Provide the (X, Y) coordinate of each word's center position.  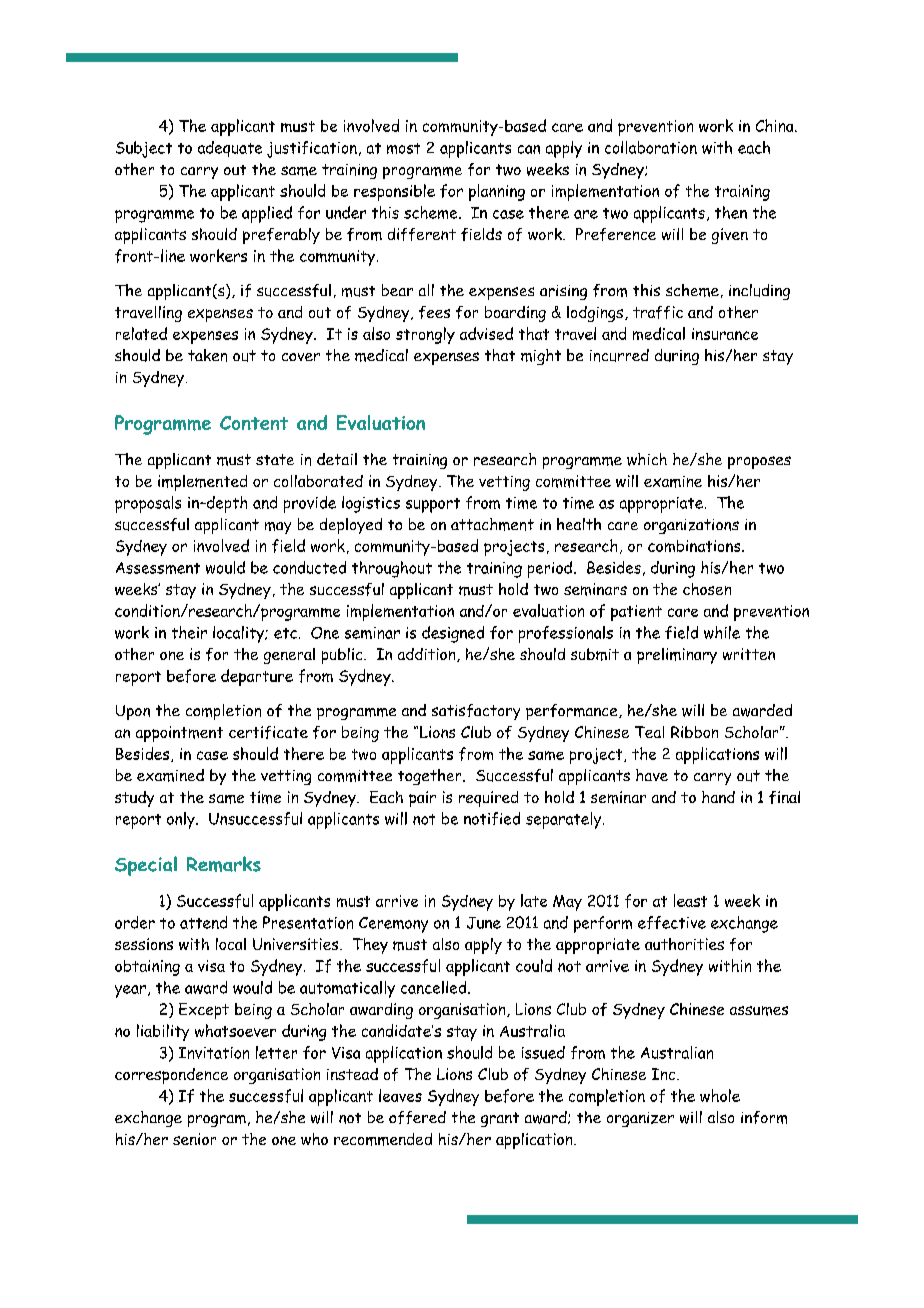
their (189, 632)
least (690, 900)
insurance (725, 334)
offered (417, 1117)
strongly (425, 335)
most (403, 148)
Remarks (224, 864)
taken (207, 355)
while (722, 632)
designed (453, 634)
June (484, 923)
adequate (230, 149)
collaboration (651, 147)
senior (194, 1139)
